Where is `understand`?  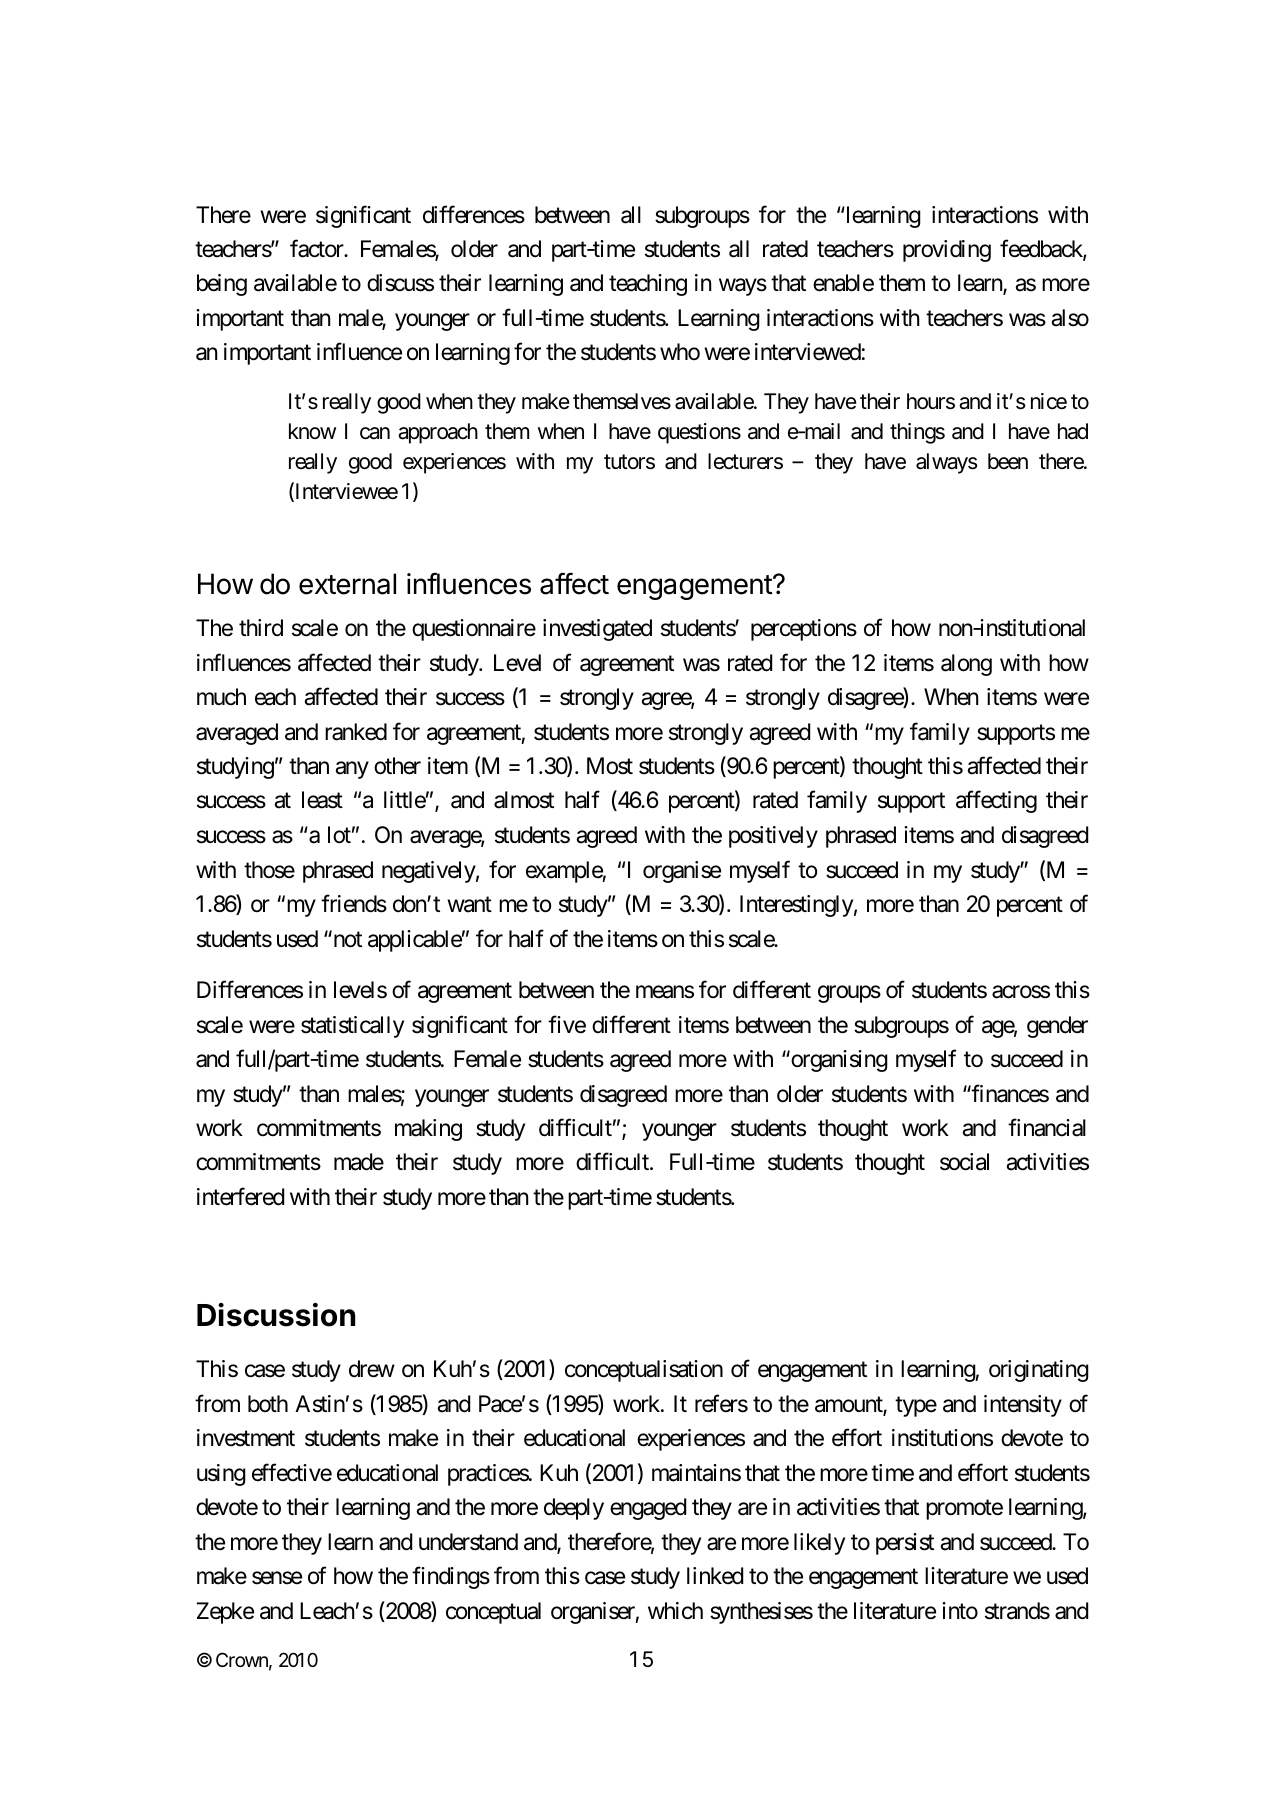
understand is located at coordinates (468, 1542).
